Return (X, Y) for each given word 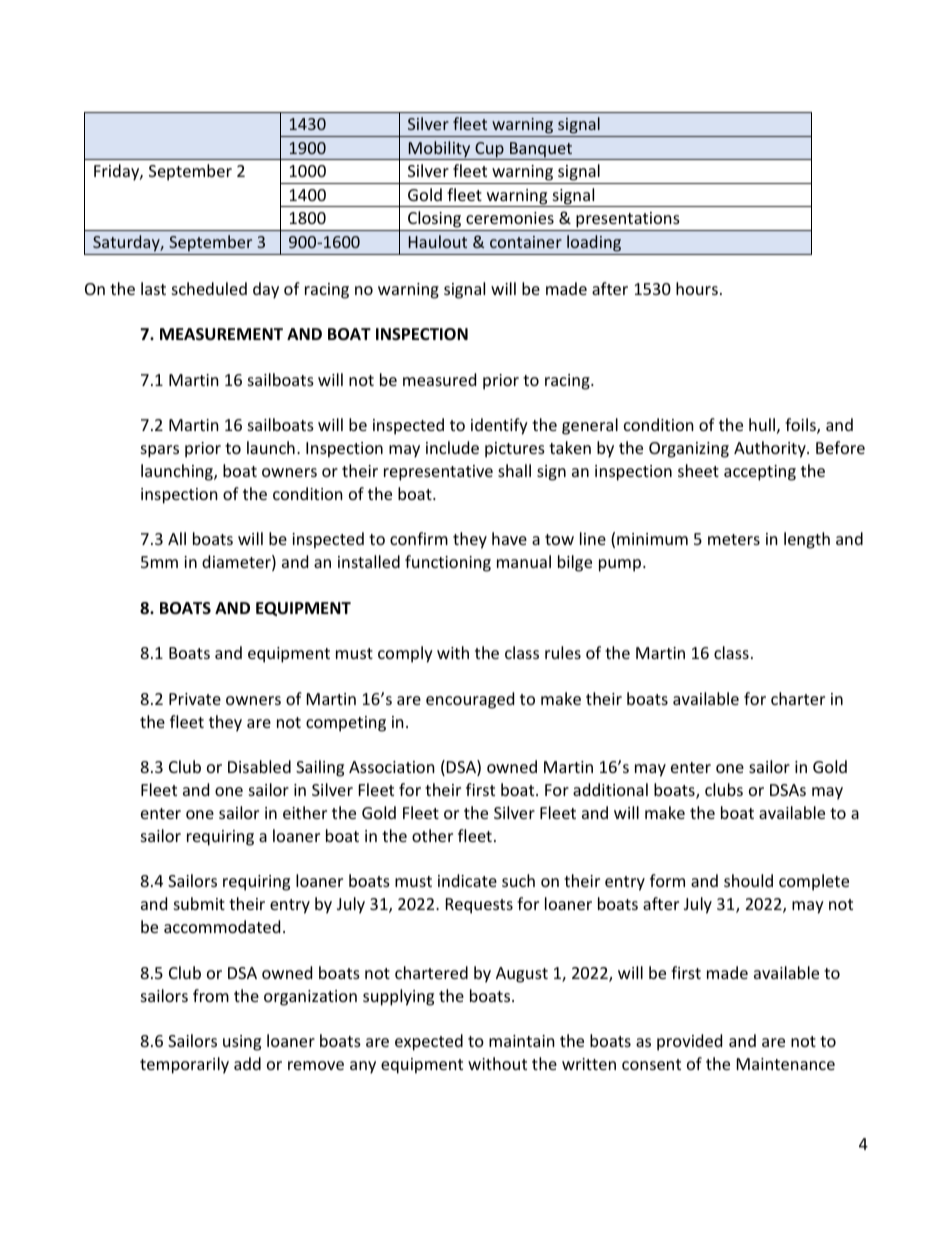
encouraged (470, 700)
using (242, 1043)
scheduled (209, 288)
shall (514, 470)
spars (160, 451)
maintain (522, 1041)
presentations (628, 221)
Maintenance (786, 1064)
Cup (489, 151)
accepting (760, 473)
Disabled (259, 766)
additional (610, 789)
